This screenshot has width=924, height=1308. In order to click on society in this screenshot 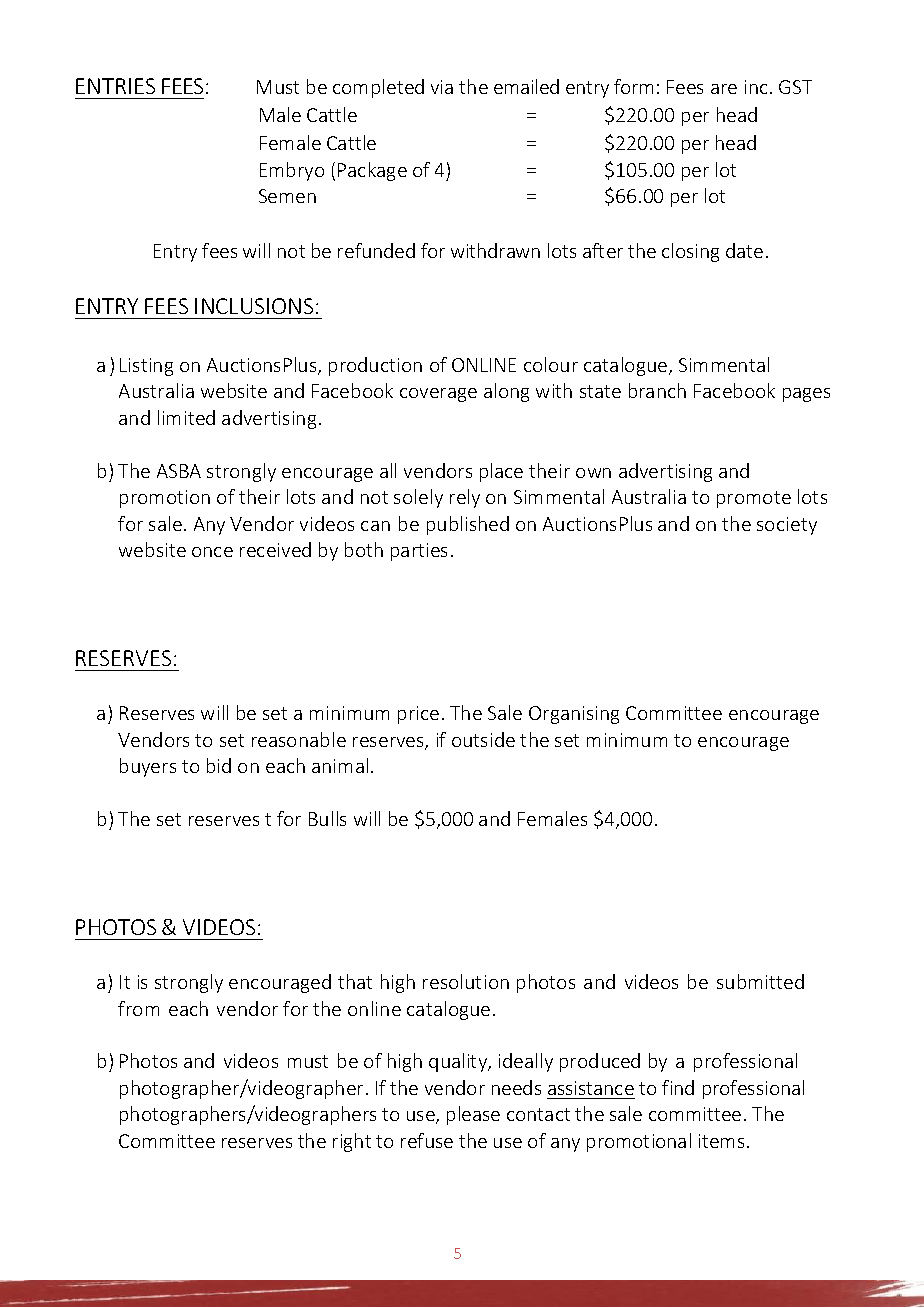, I will do `click(787, 526)`.
